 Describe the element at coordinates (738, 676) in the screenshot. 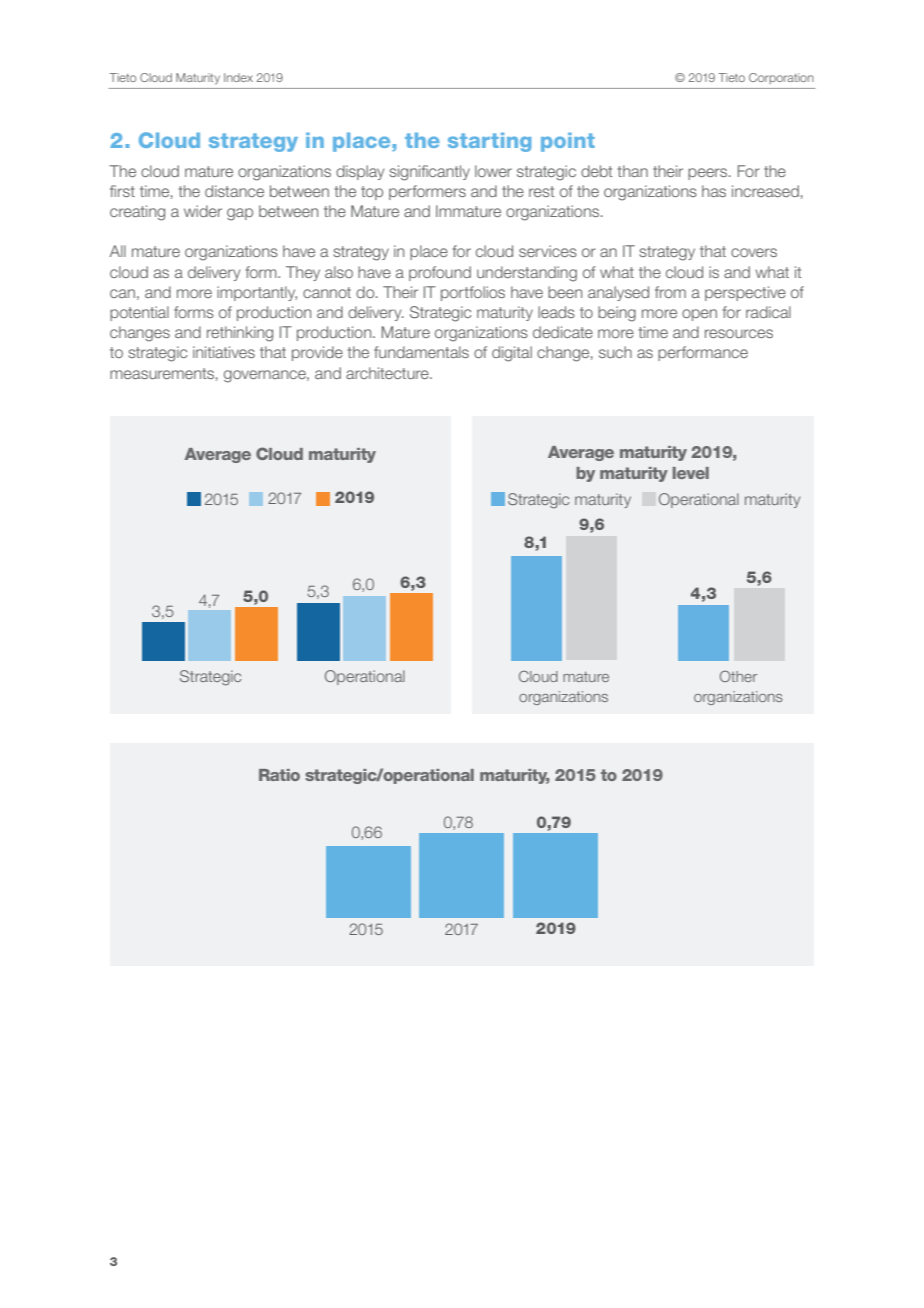

I see `Other` at that location.
